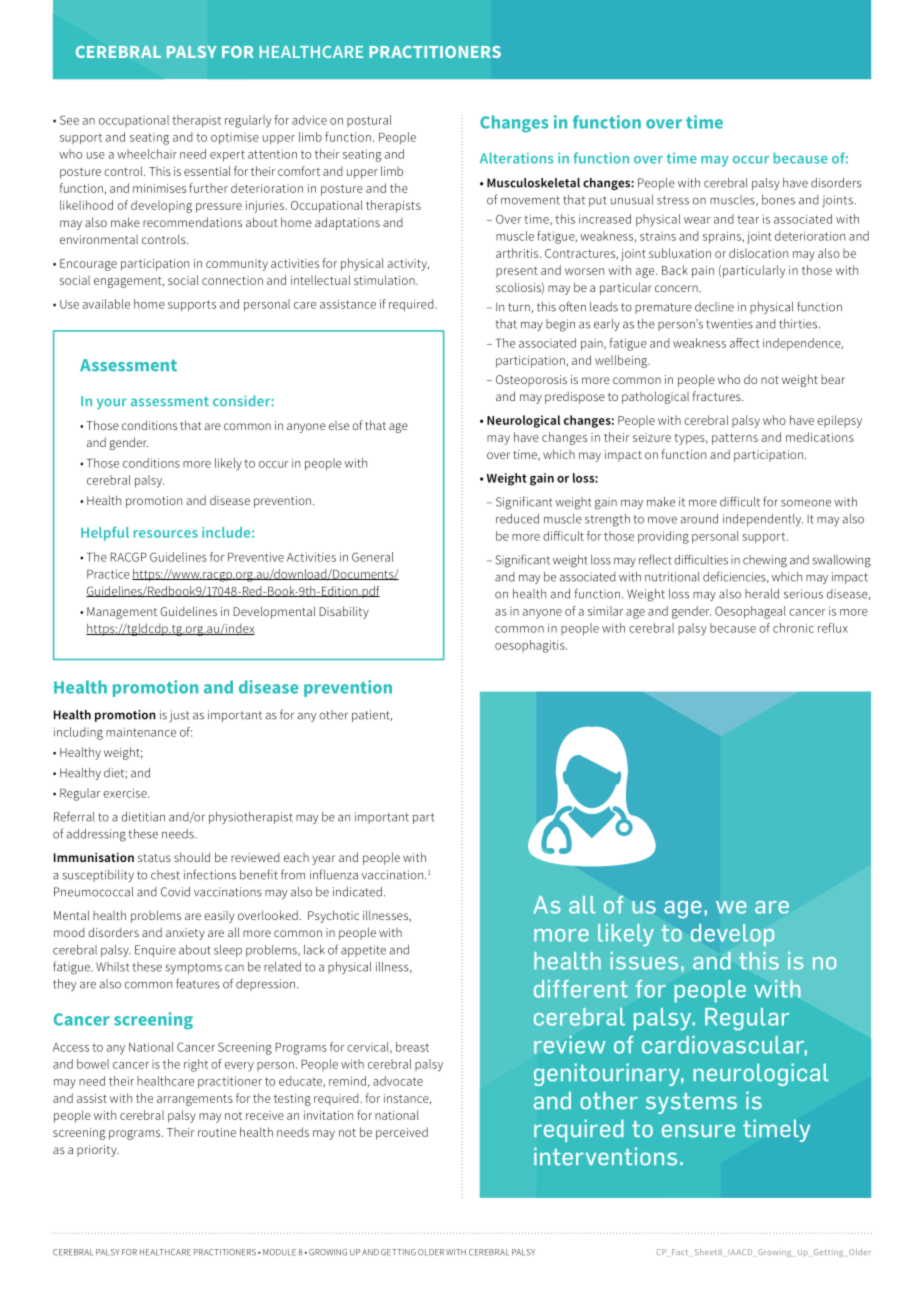  Describe the element at coordinates (531, 646) in the screenshot. I see `oesophagitis` at that location.
